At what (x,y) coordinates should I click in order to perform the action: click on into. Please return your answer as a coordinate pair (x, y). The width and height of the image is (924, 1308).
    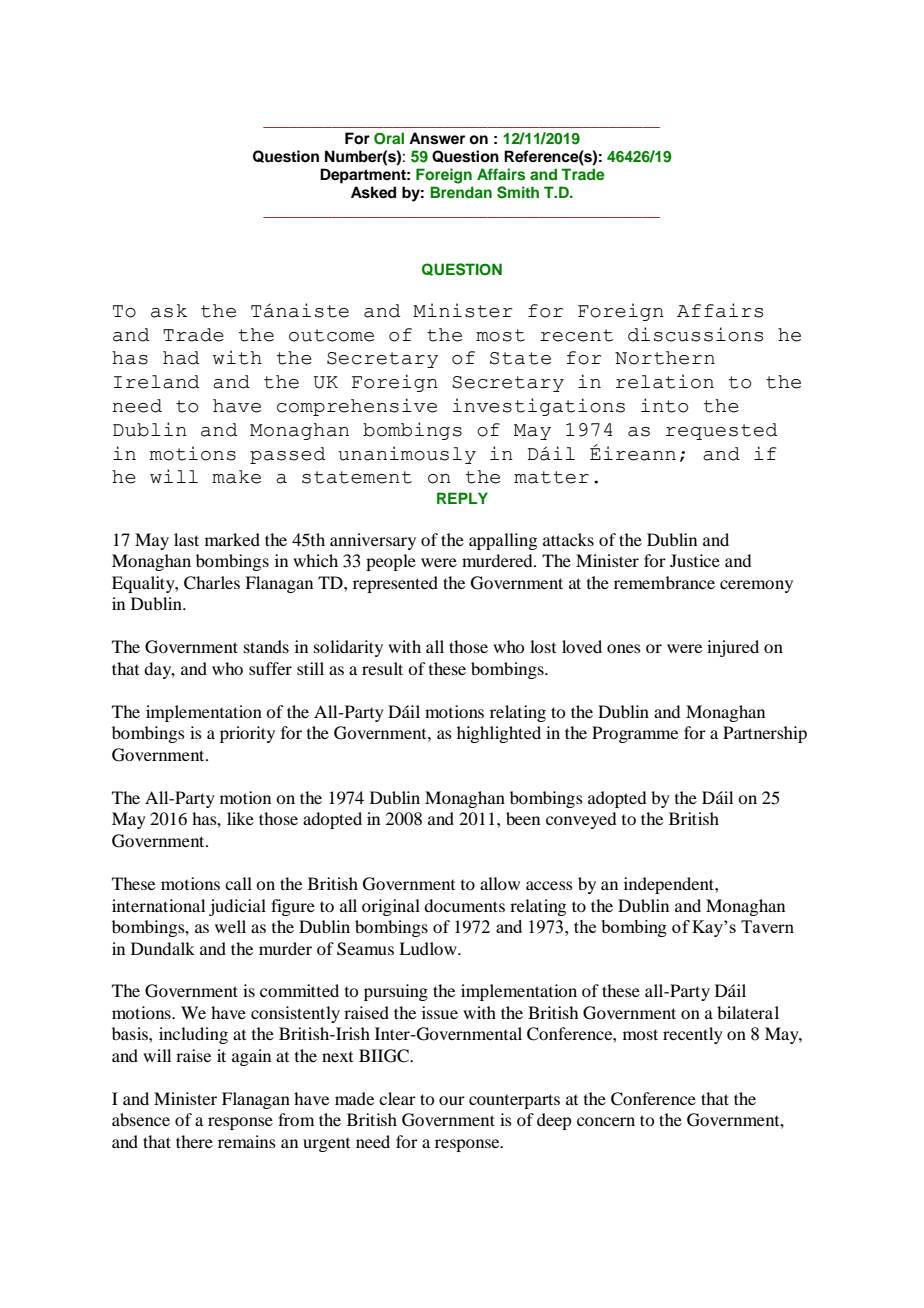
    Looking at the image, I should click on (664, 405).
